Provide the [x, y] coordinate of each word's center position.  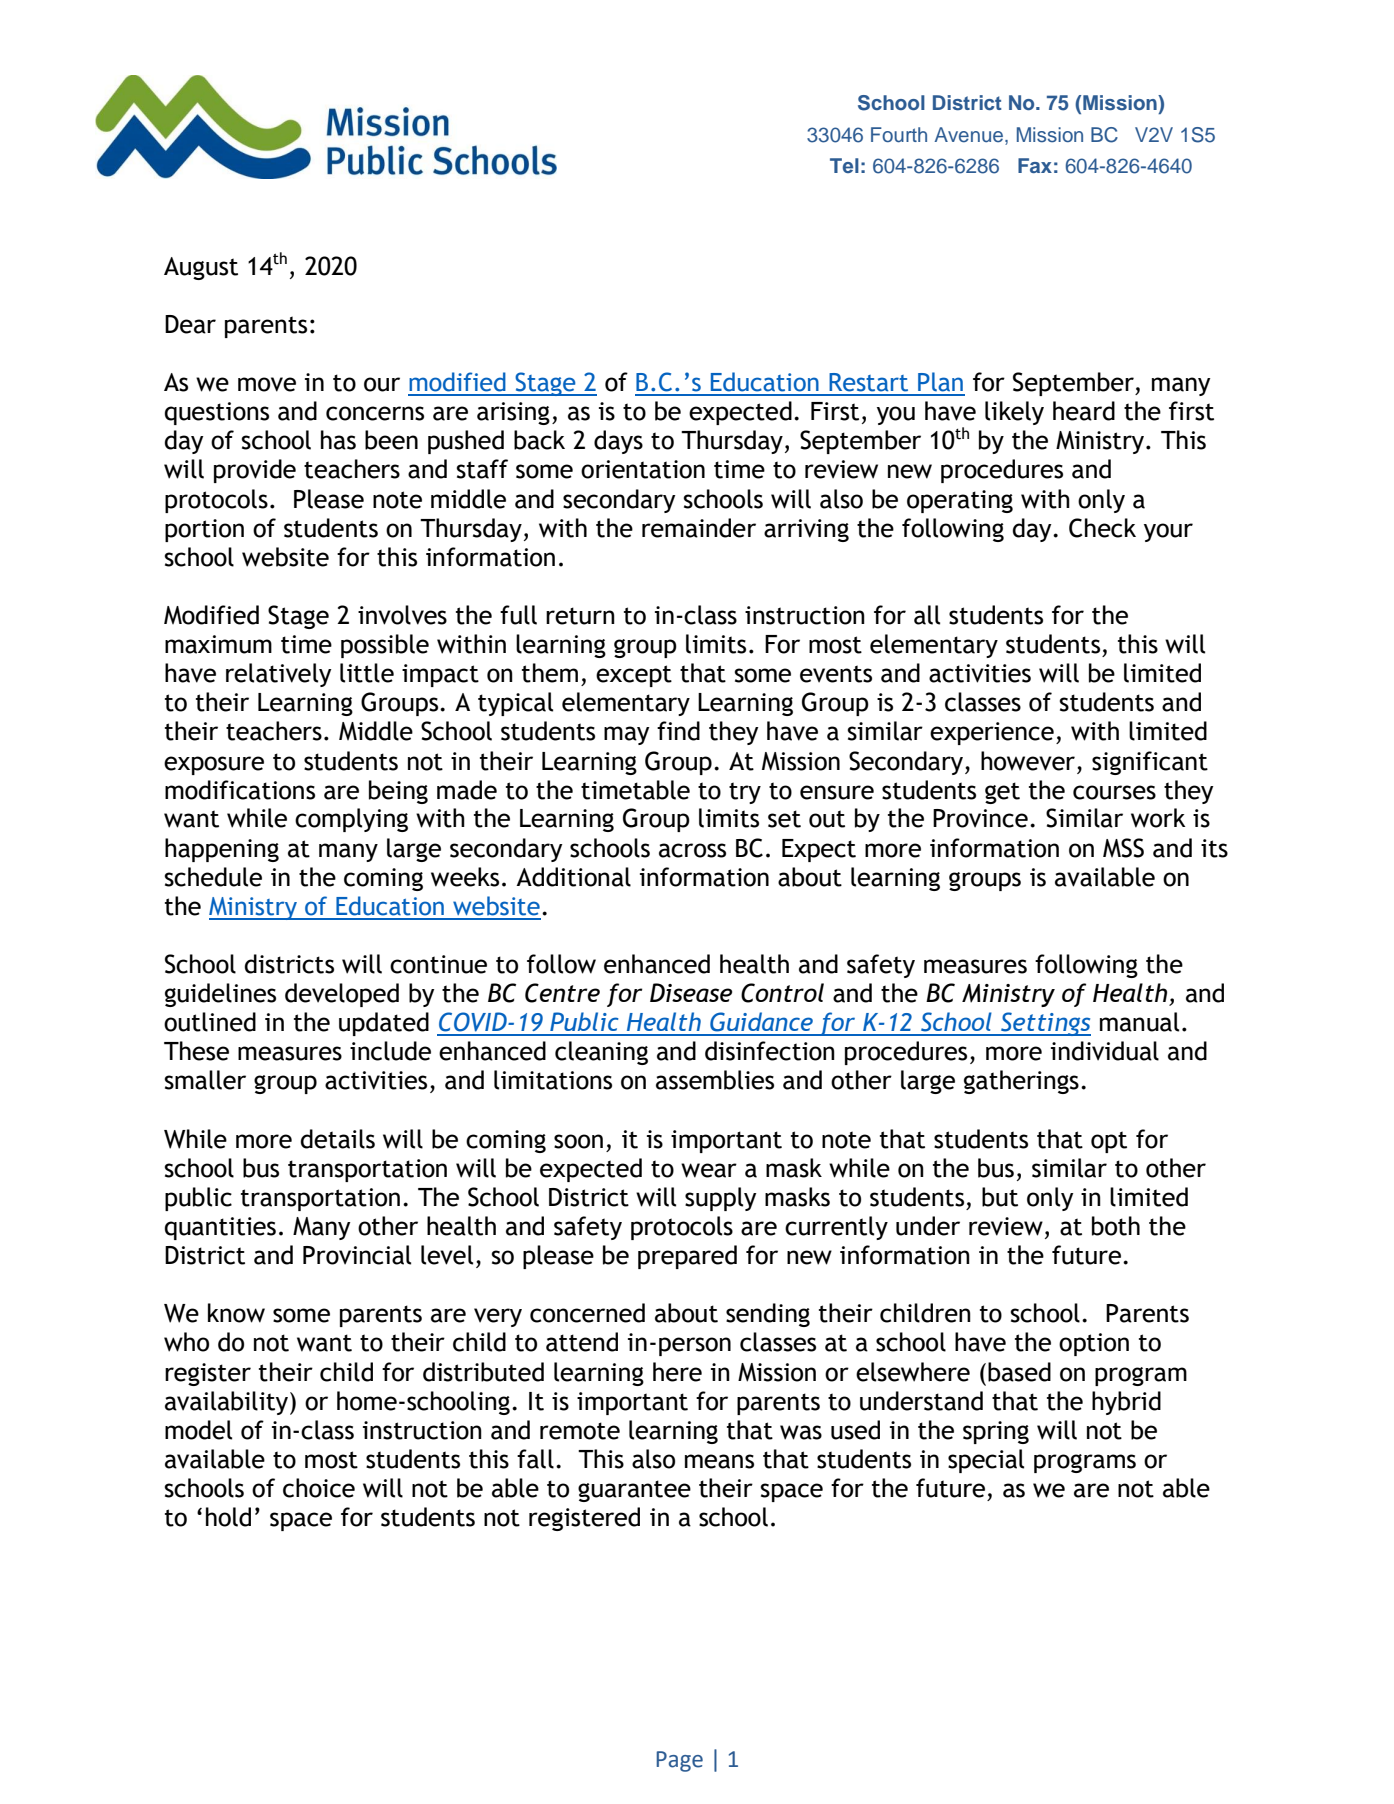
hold [228, 1517]
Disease [691, 992]
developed [342, 995]
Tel [844, 165]
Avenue [969, 135]
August [201, 268]
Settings [1045, 1024]
